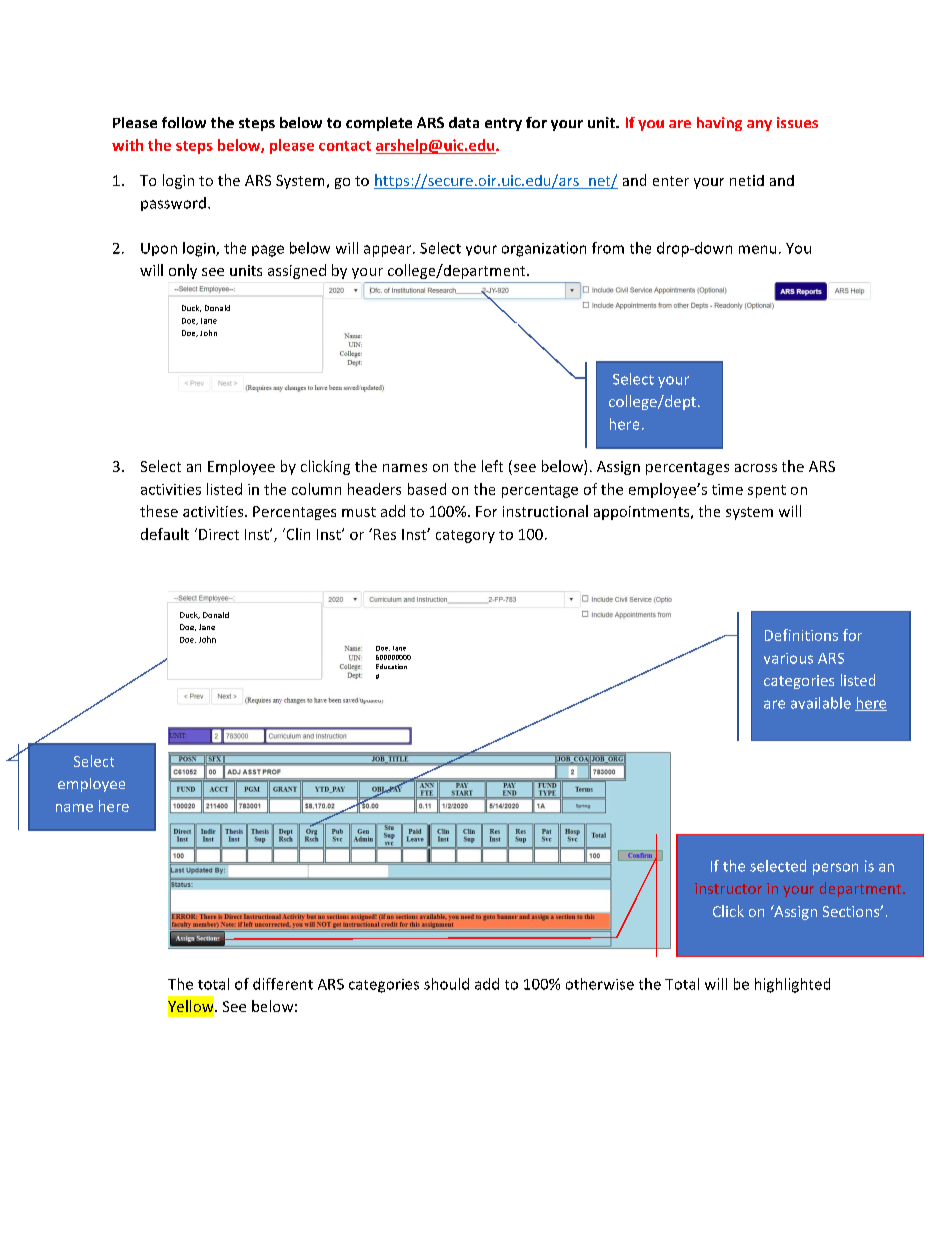  I want to click on should, so click(446, 984).
